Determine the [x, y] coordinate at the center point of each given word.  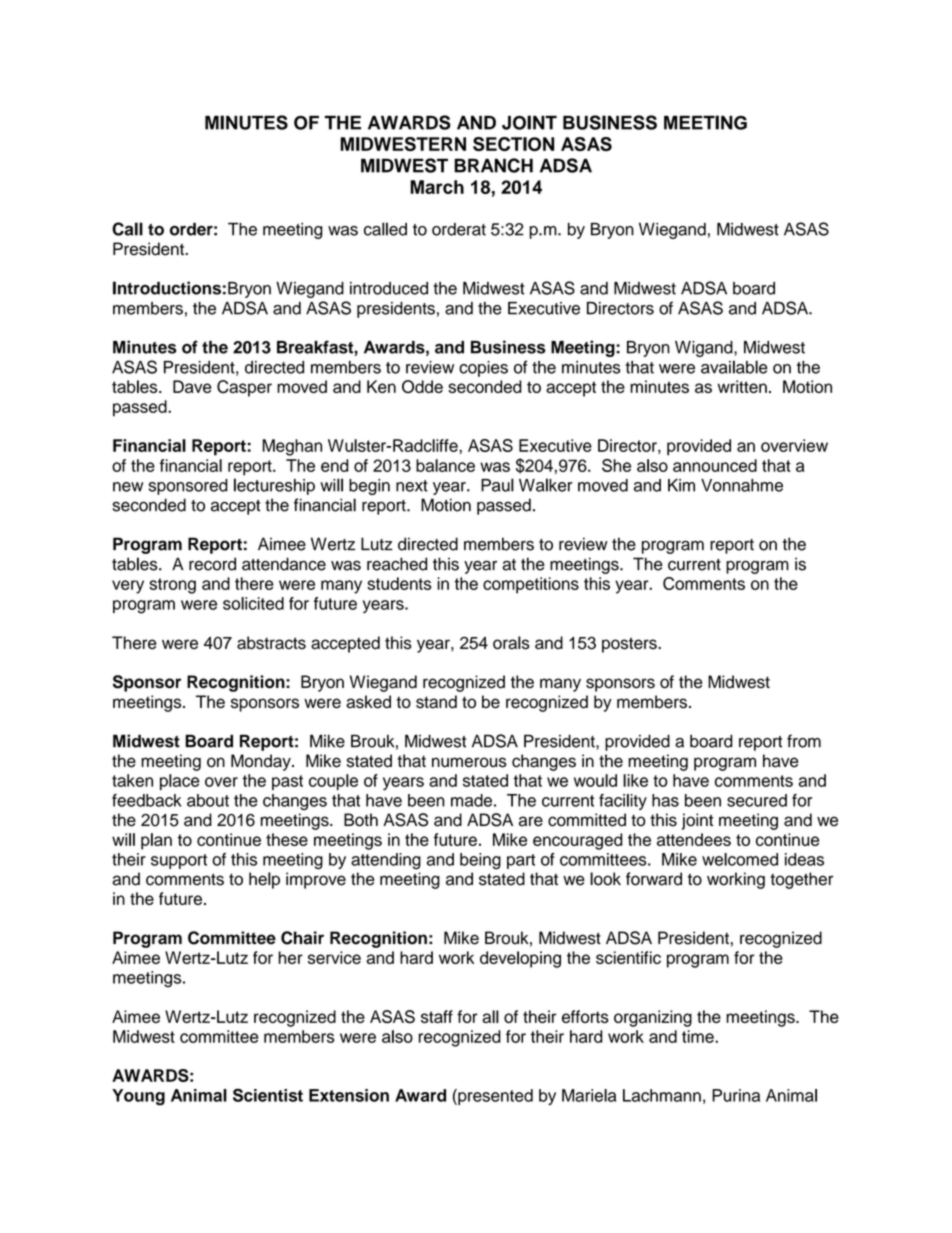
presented [494, 1097]
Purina [736, 1095]
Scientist [268, 1095]
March [437, 187]
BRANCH [493, 165]
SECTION [513, 144]
